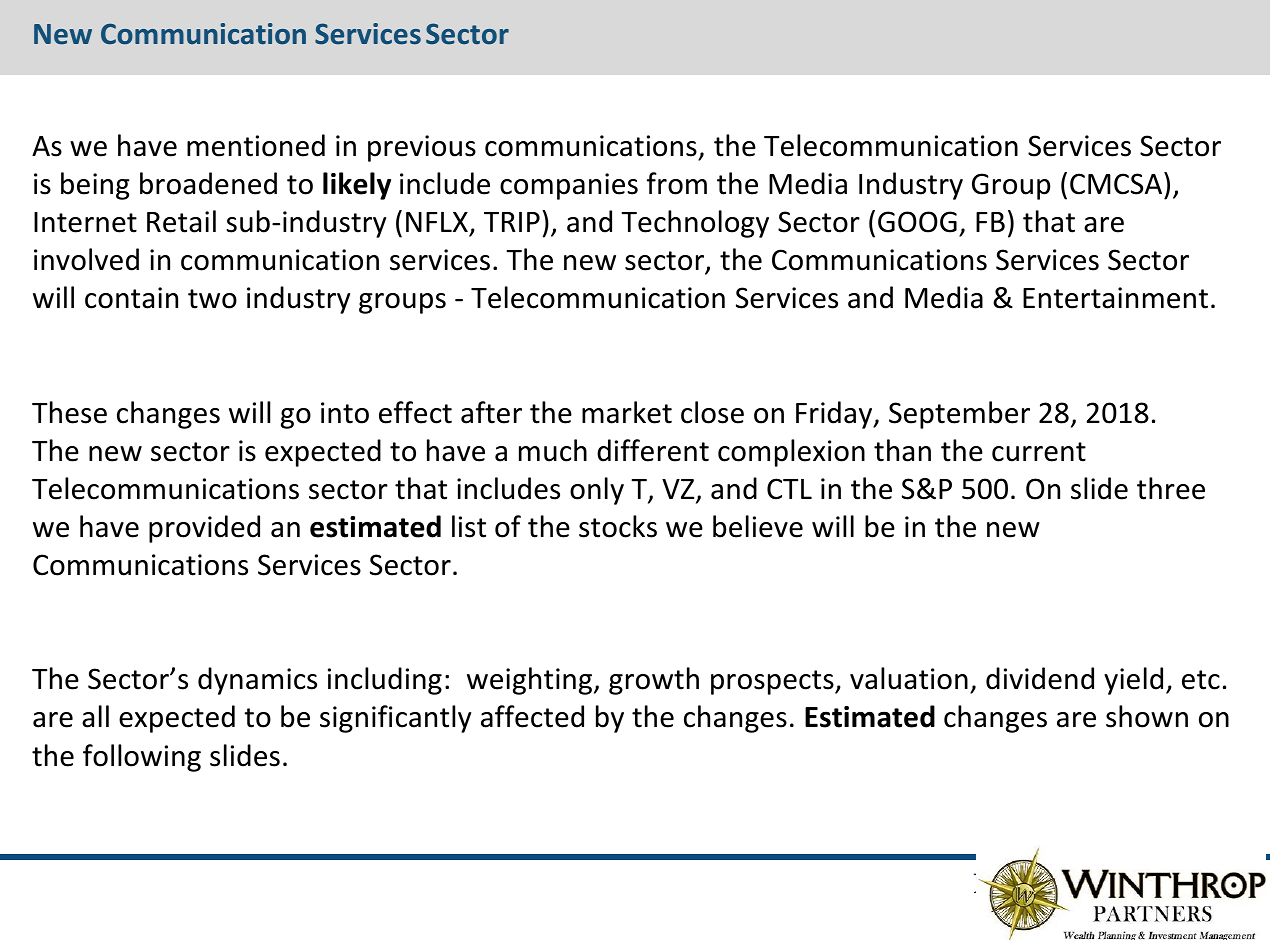 The width and height of the page is (1270, 952). What do you see at coordinates (204, 529) in the page?
I see `provided` at bounding box center [204, 529].
